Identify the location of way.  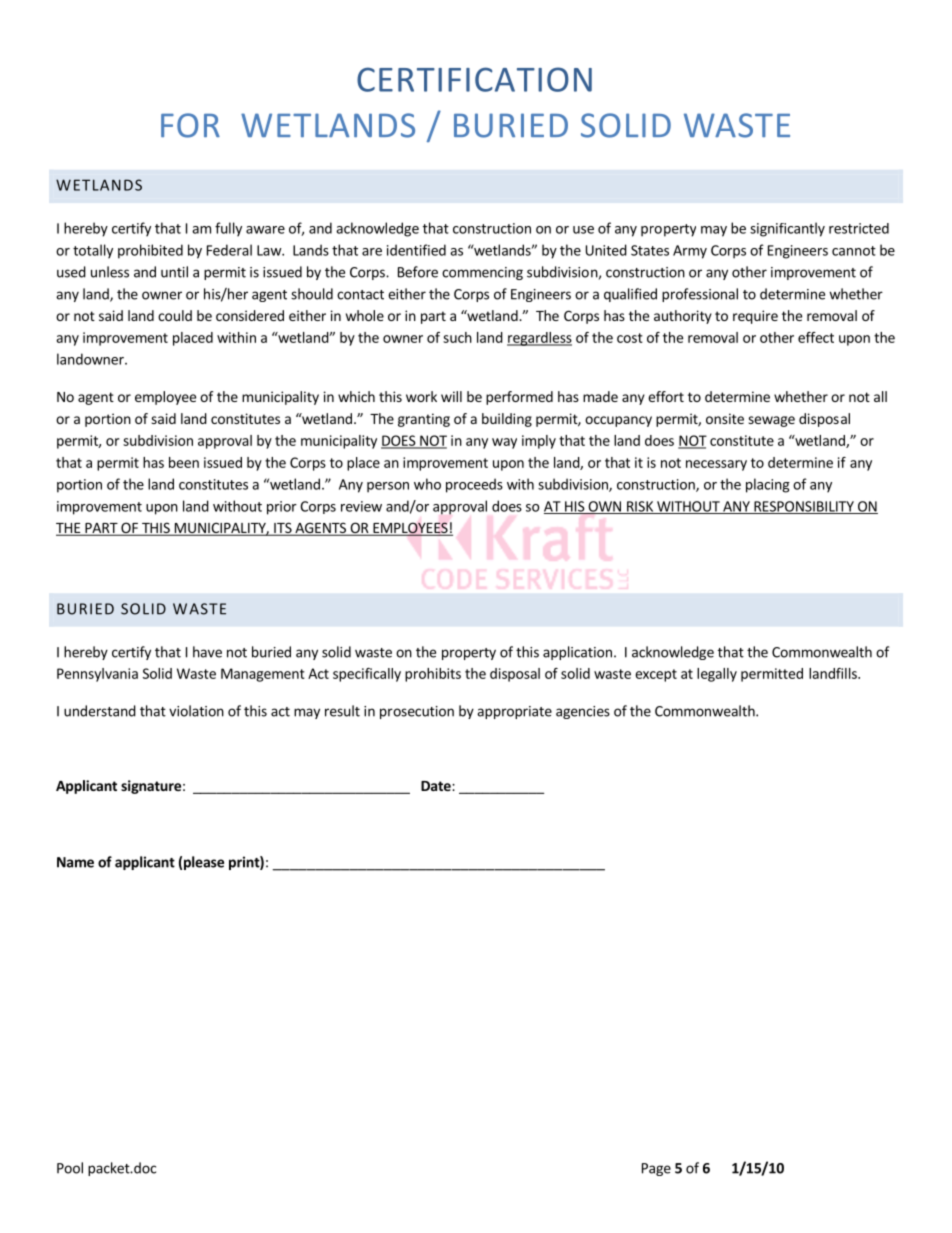
(504, 443).
